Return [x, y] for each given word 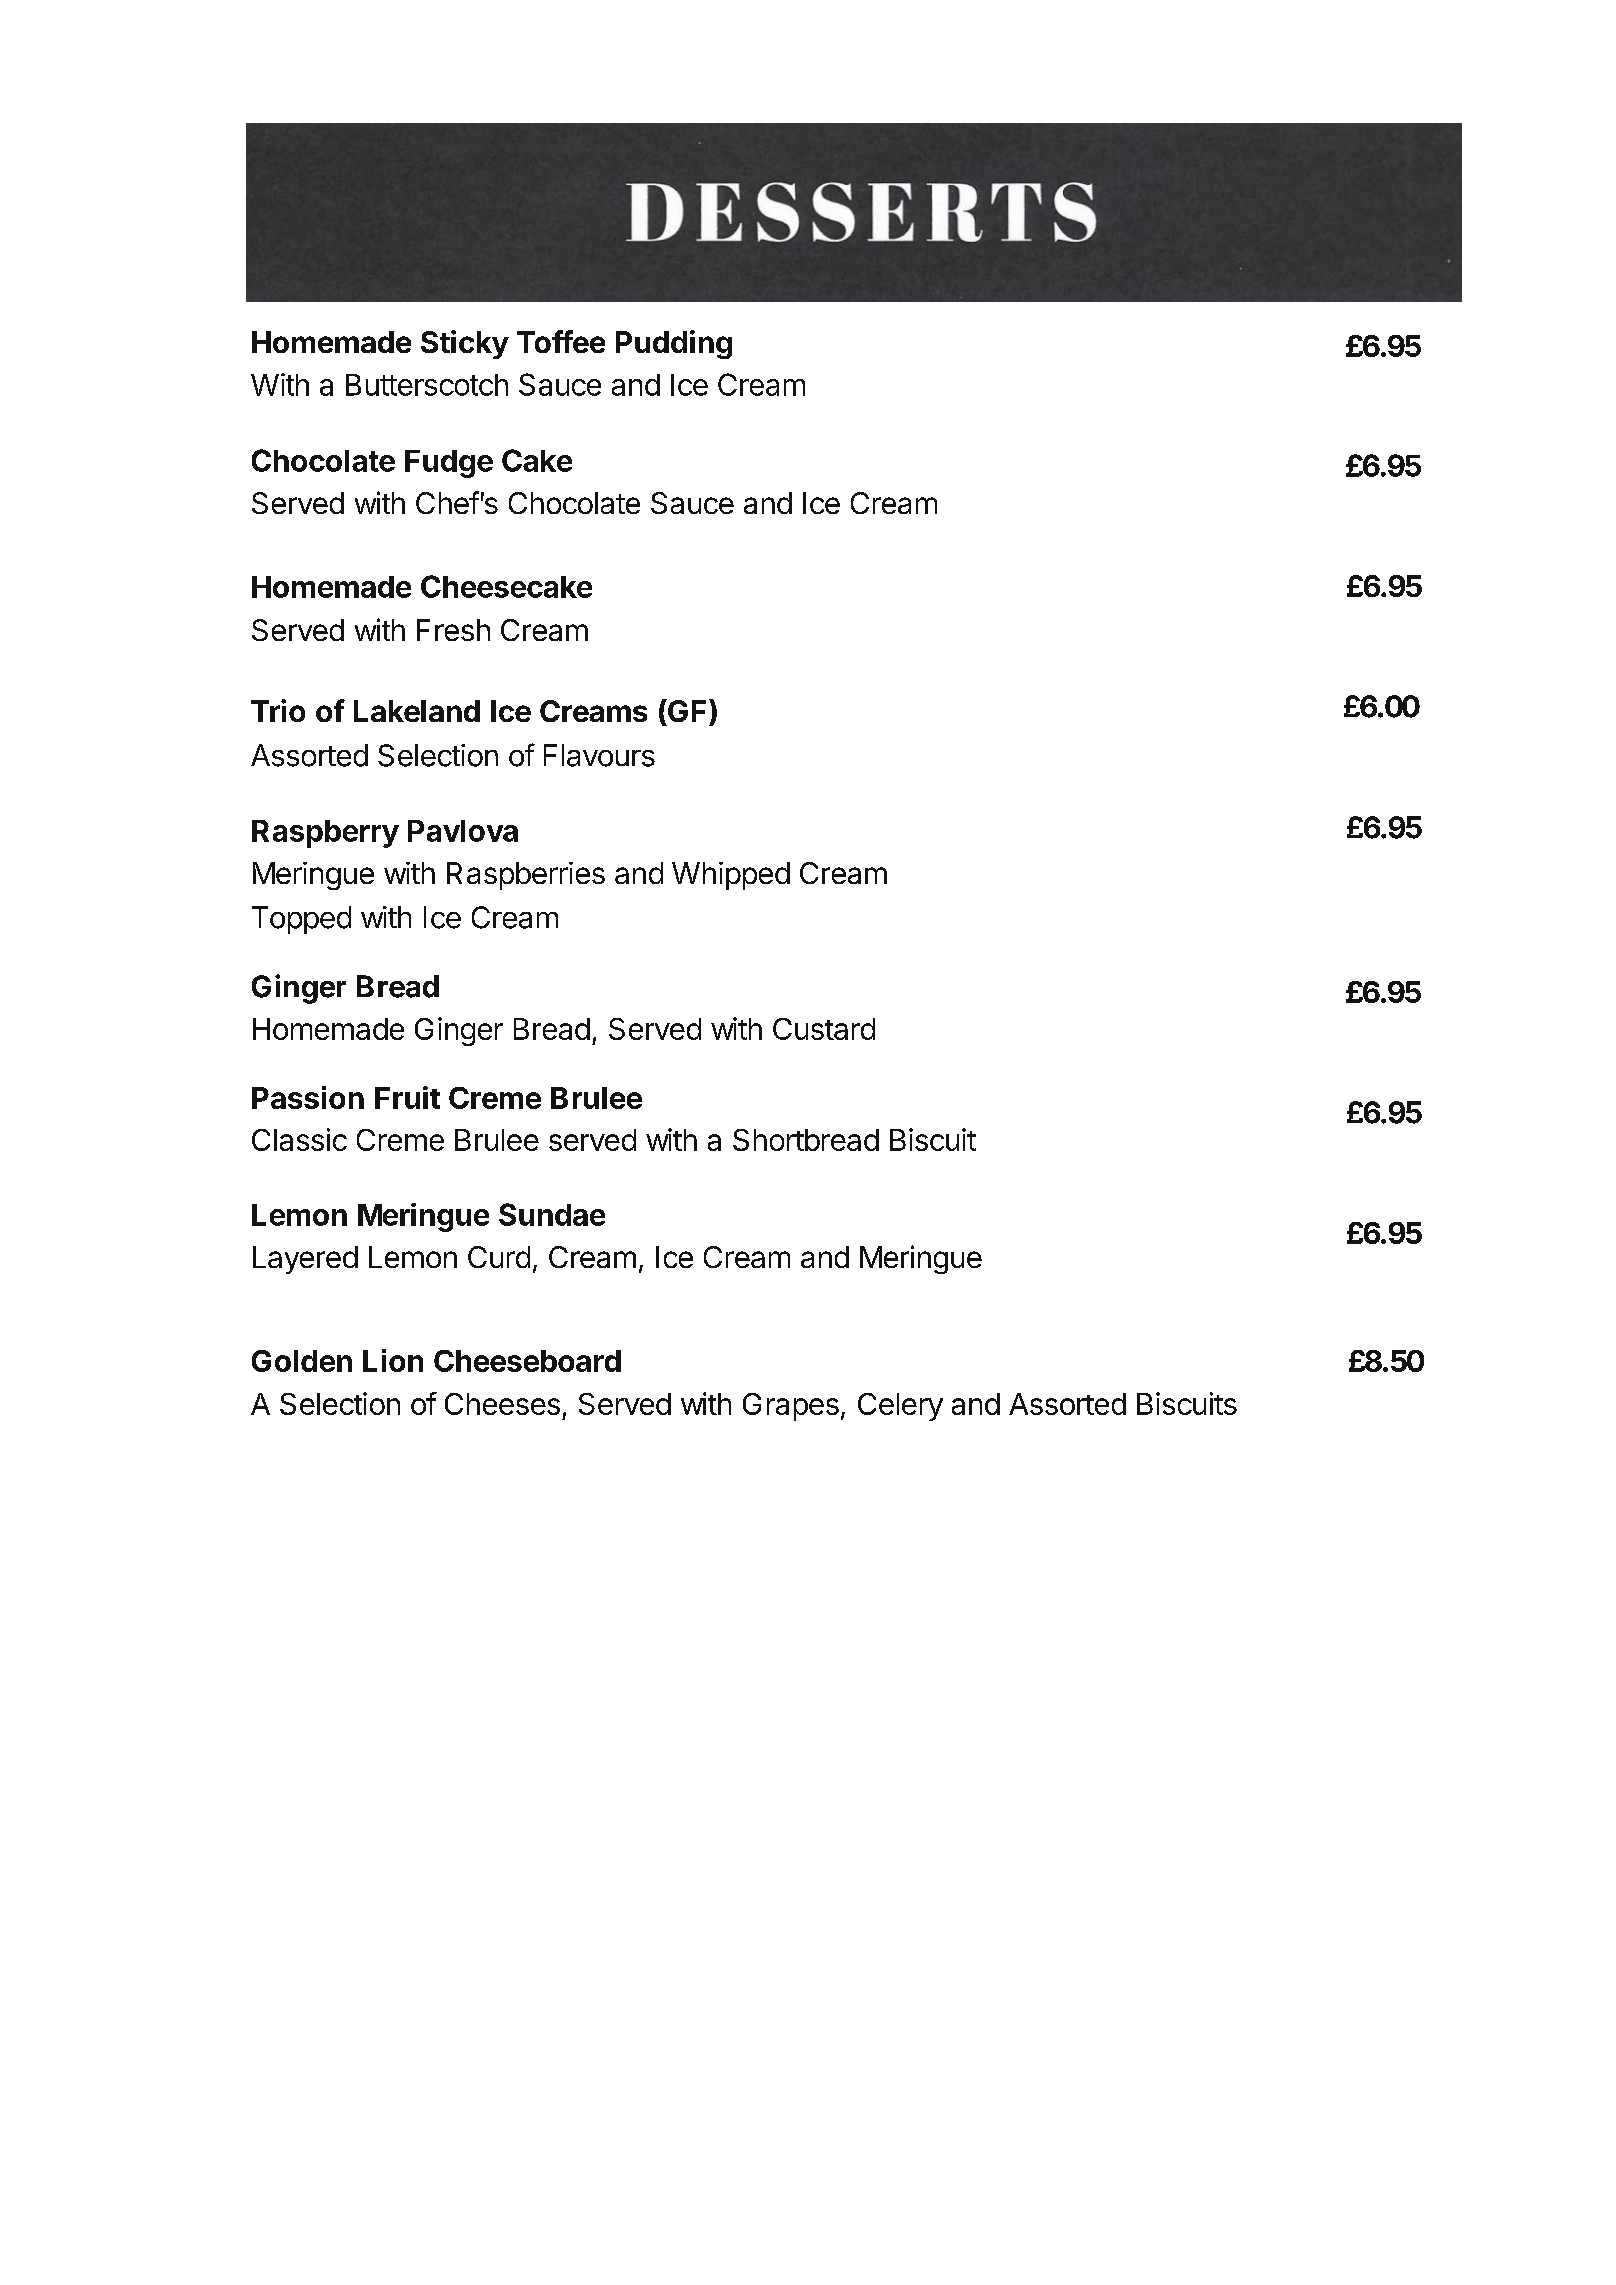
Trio [278, 710]
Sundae [552, 1214]
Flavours [599, 755]
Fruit [407, 1097]
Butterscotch [427, 385]
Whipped [731, 876]
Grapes [791, 1407]
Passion [308, 1097]
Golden [302, 1361]
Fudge [449, 464]
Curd [499, 1257]
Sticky [465, 344]
